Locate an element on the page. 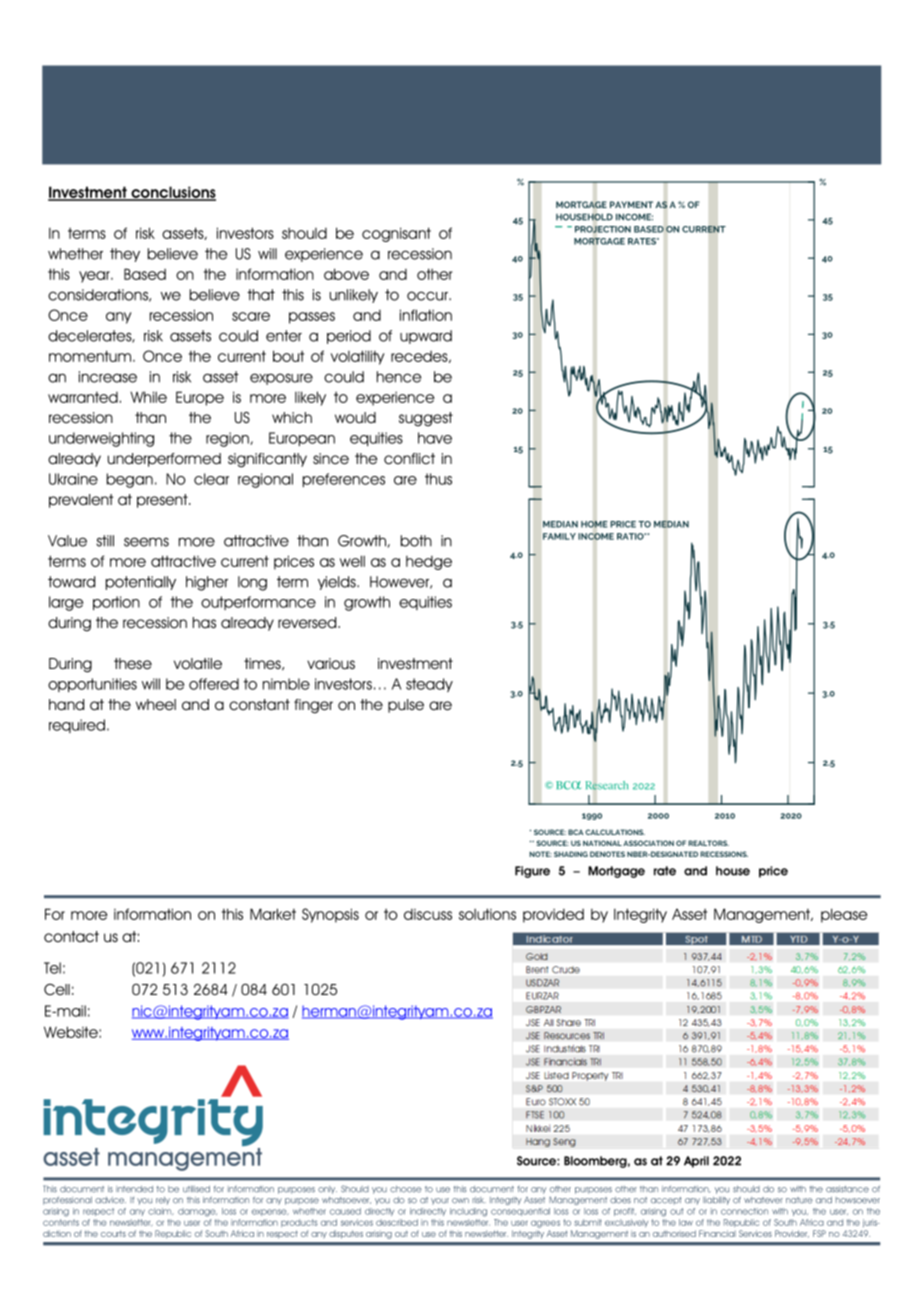 This page has height=1308, width=924. steady is located at coordinates (429, 685).
